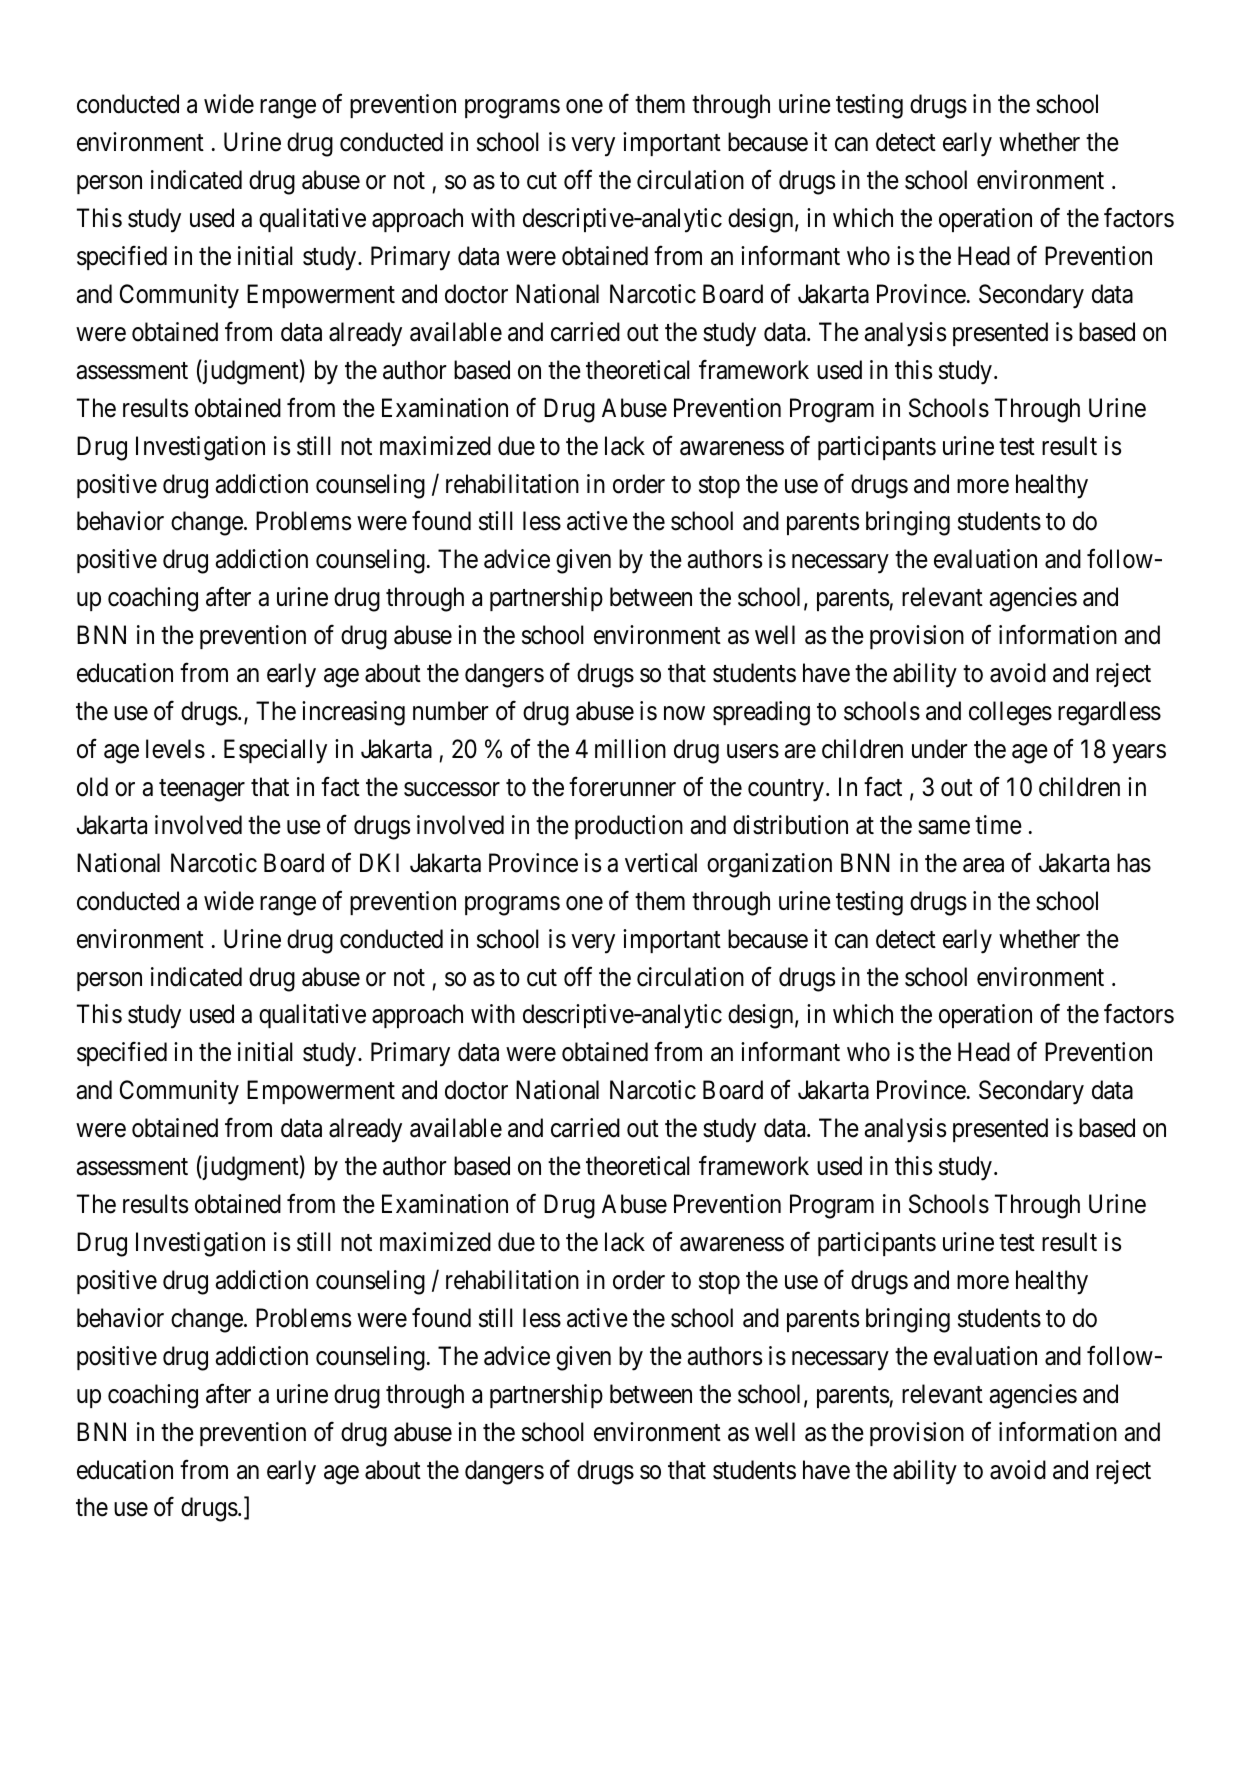 Image resolution: width=1254 pixels, height=1774 pixels. Describe the element at coordinates (983, 865) in the page. I see `area` at that location.
